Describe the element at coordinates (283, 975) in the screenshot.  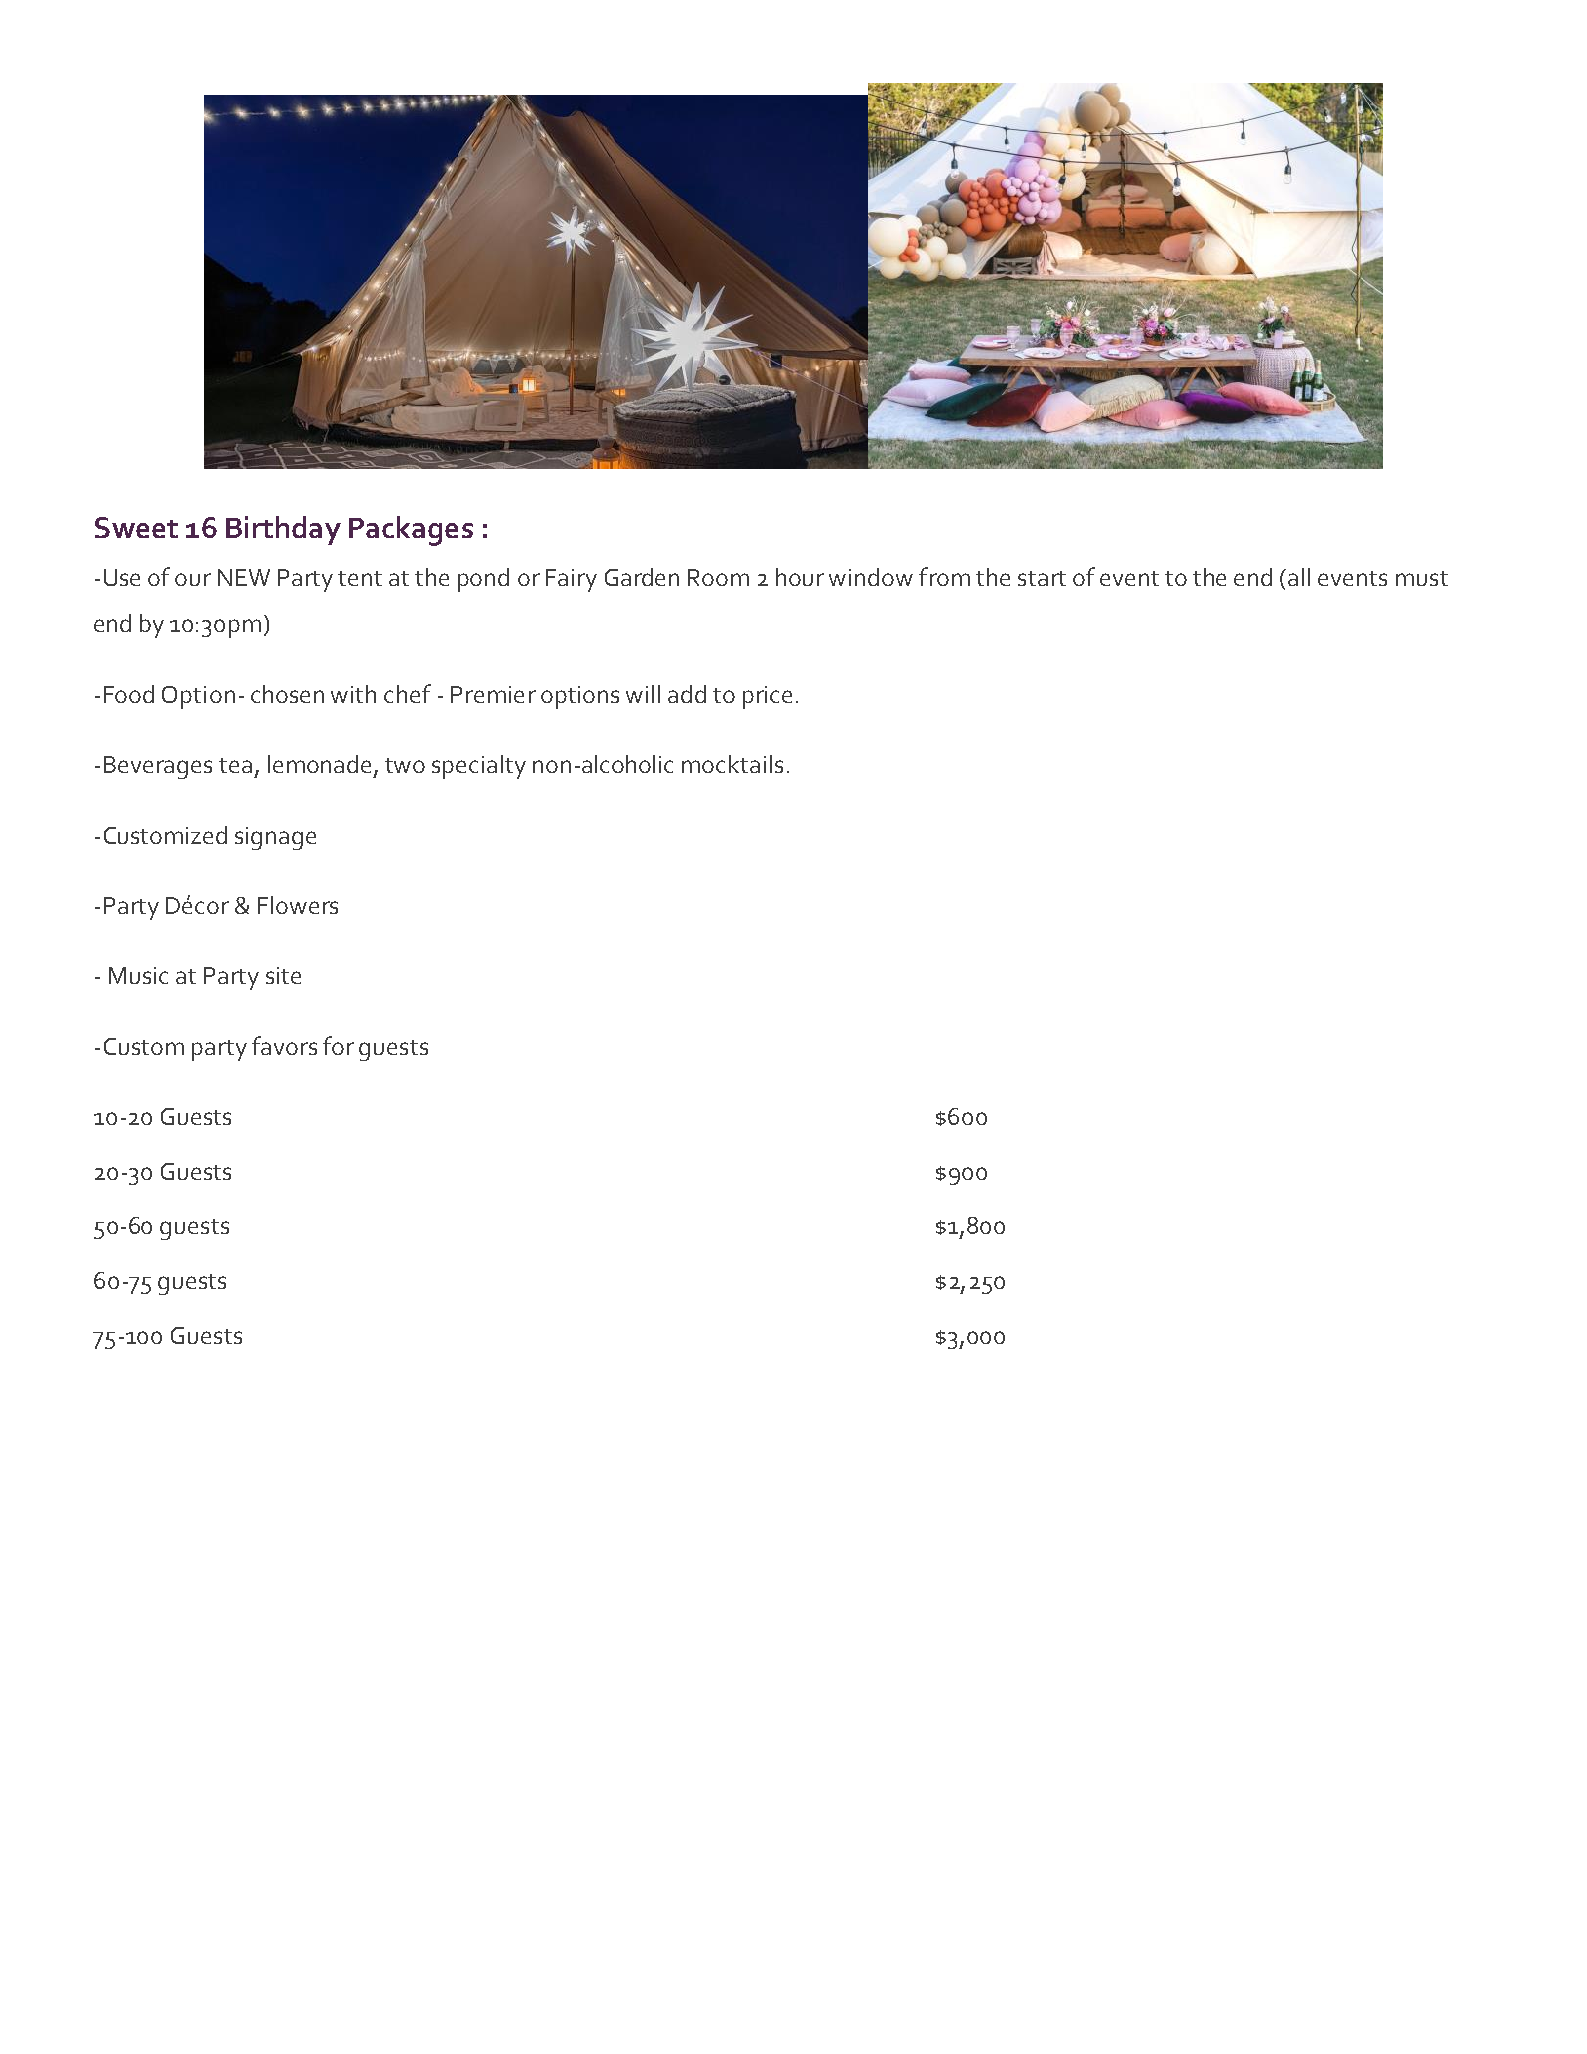
I see `site` at that location.
